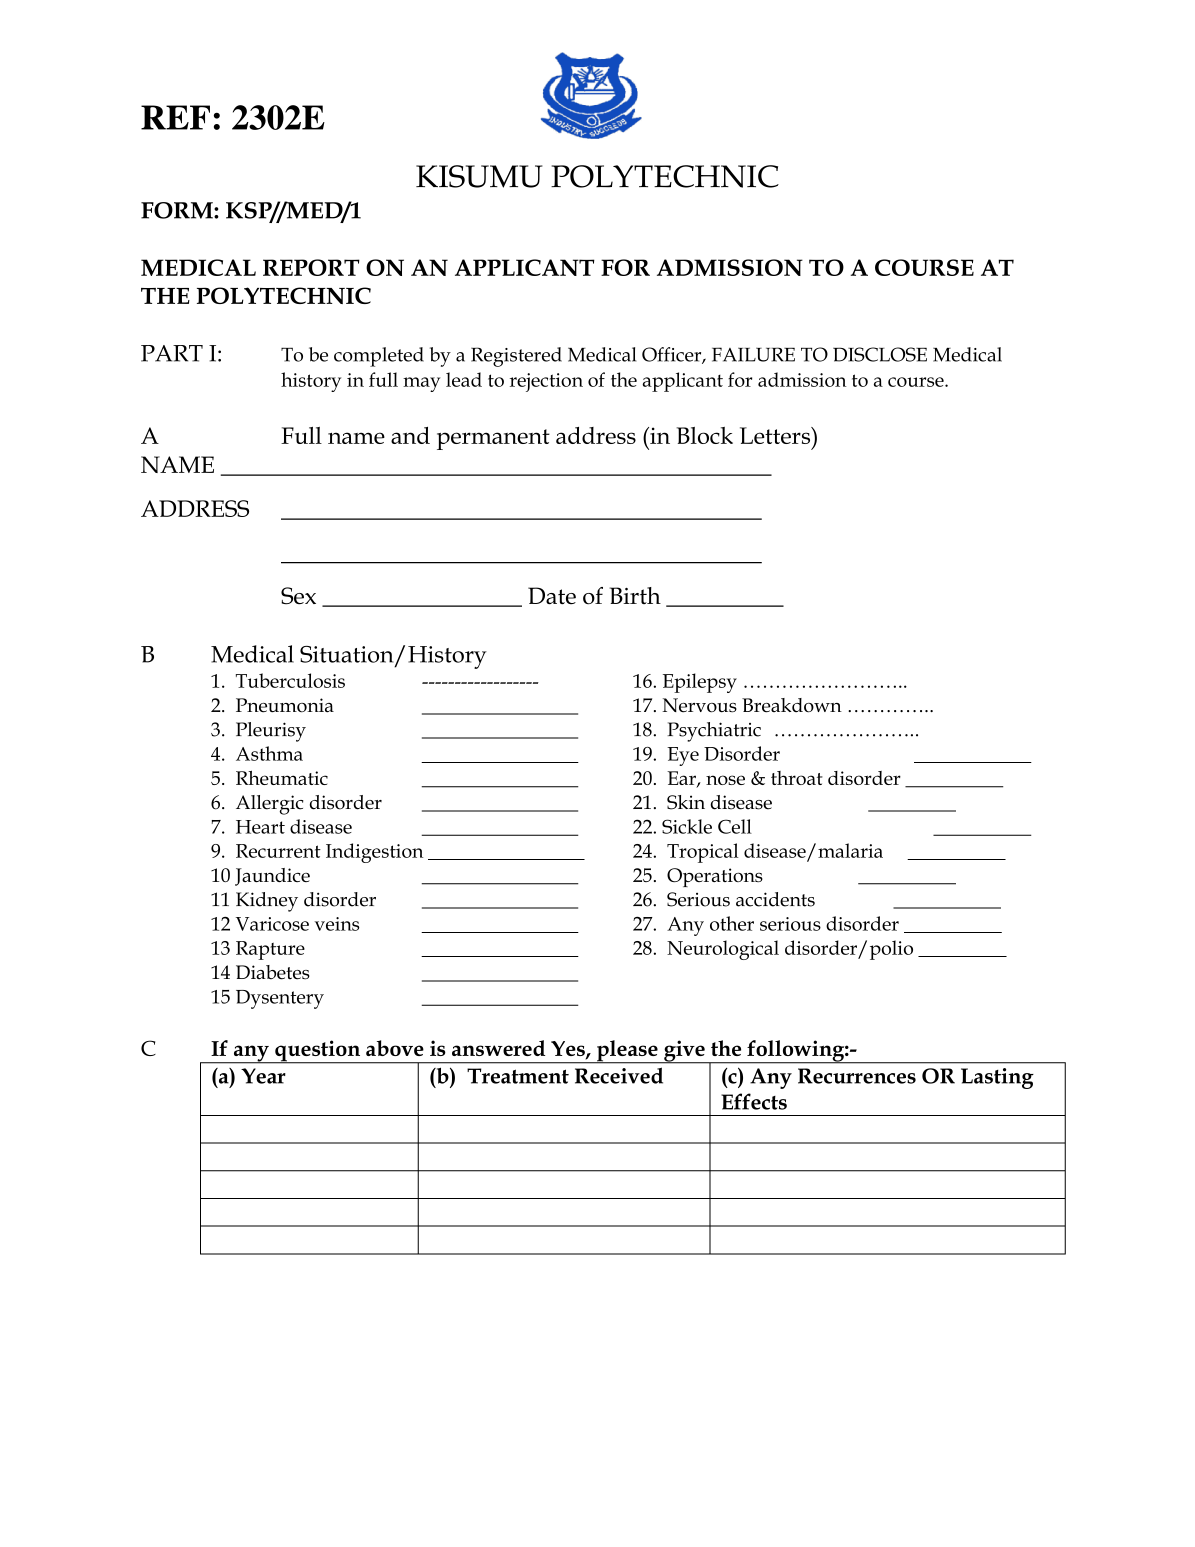  Describe the element at coordinates (269, 753) in the image. I see `Asthma` at that location.
